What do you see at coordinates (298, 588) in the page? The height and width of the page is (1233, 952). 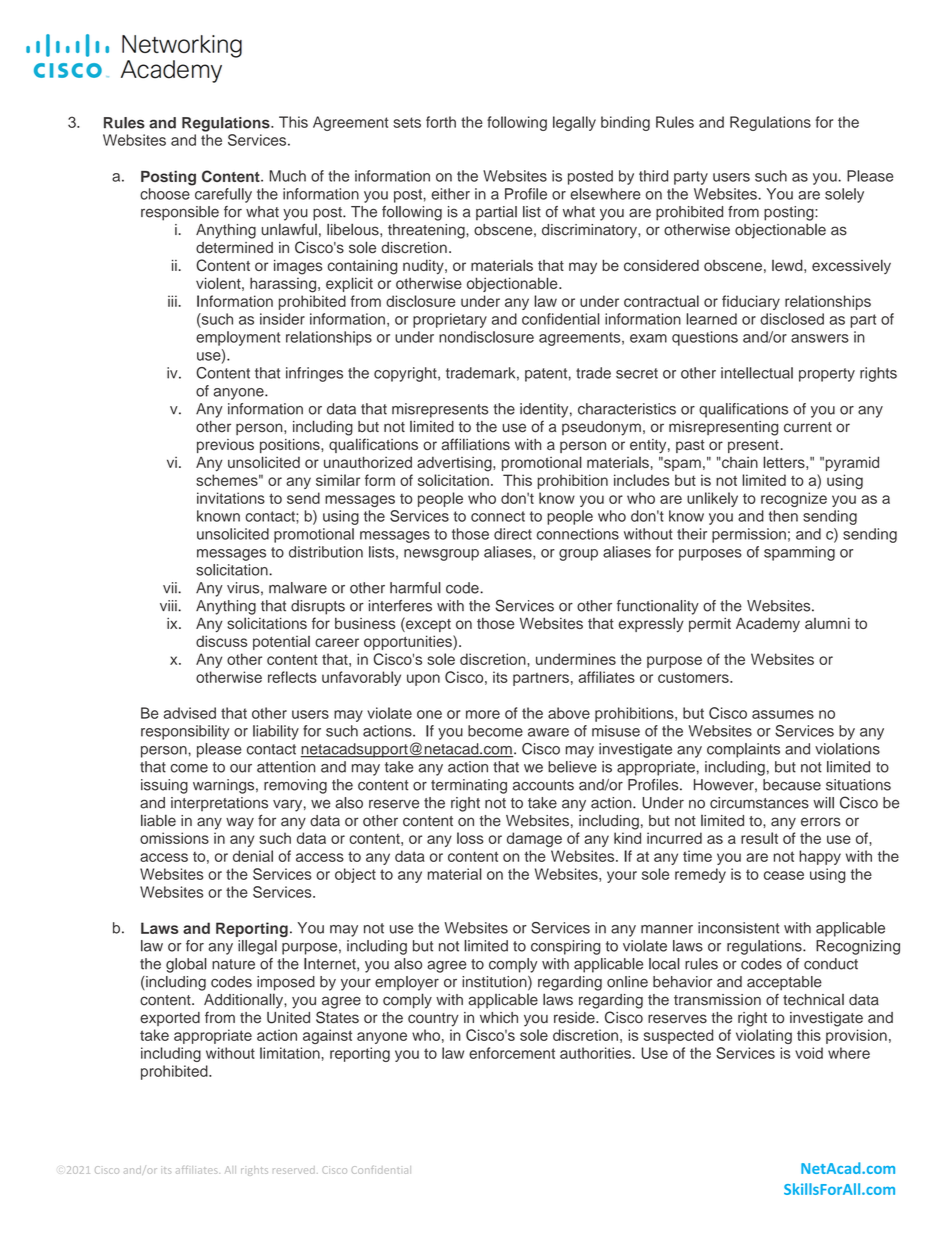 I see `malware` at bounding box center [298, 588].
